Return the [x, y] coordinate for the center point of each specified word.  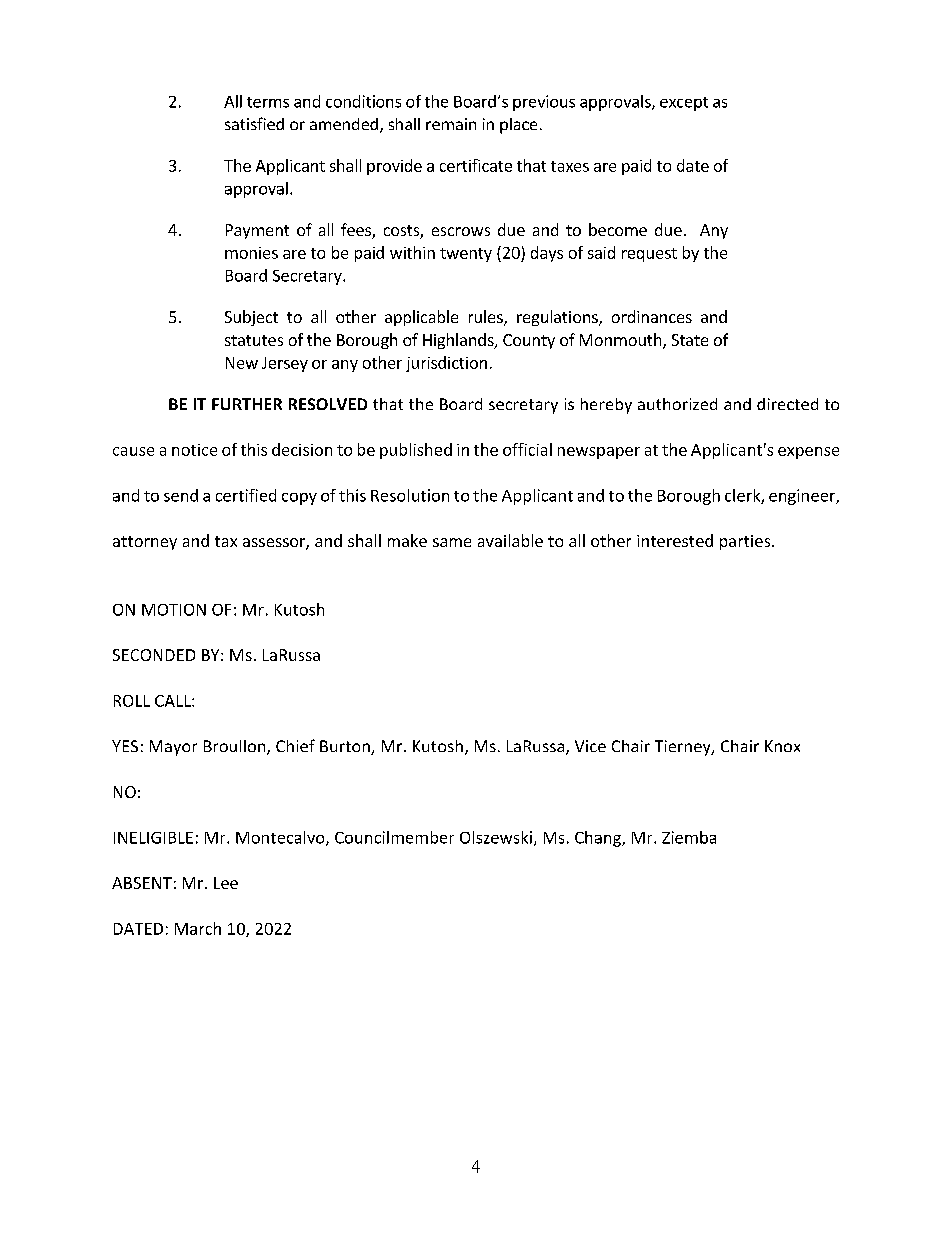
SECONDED [154, 655]
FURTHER [247, 404]
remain [451, 124]
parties [746, 542]
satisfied [254, 123]
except [684, 104]
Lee [226, 883]
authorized [677, 404]
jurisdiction [446, 364]
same [452, 542]
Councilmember [394, 837]
